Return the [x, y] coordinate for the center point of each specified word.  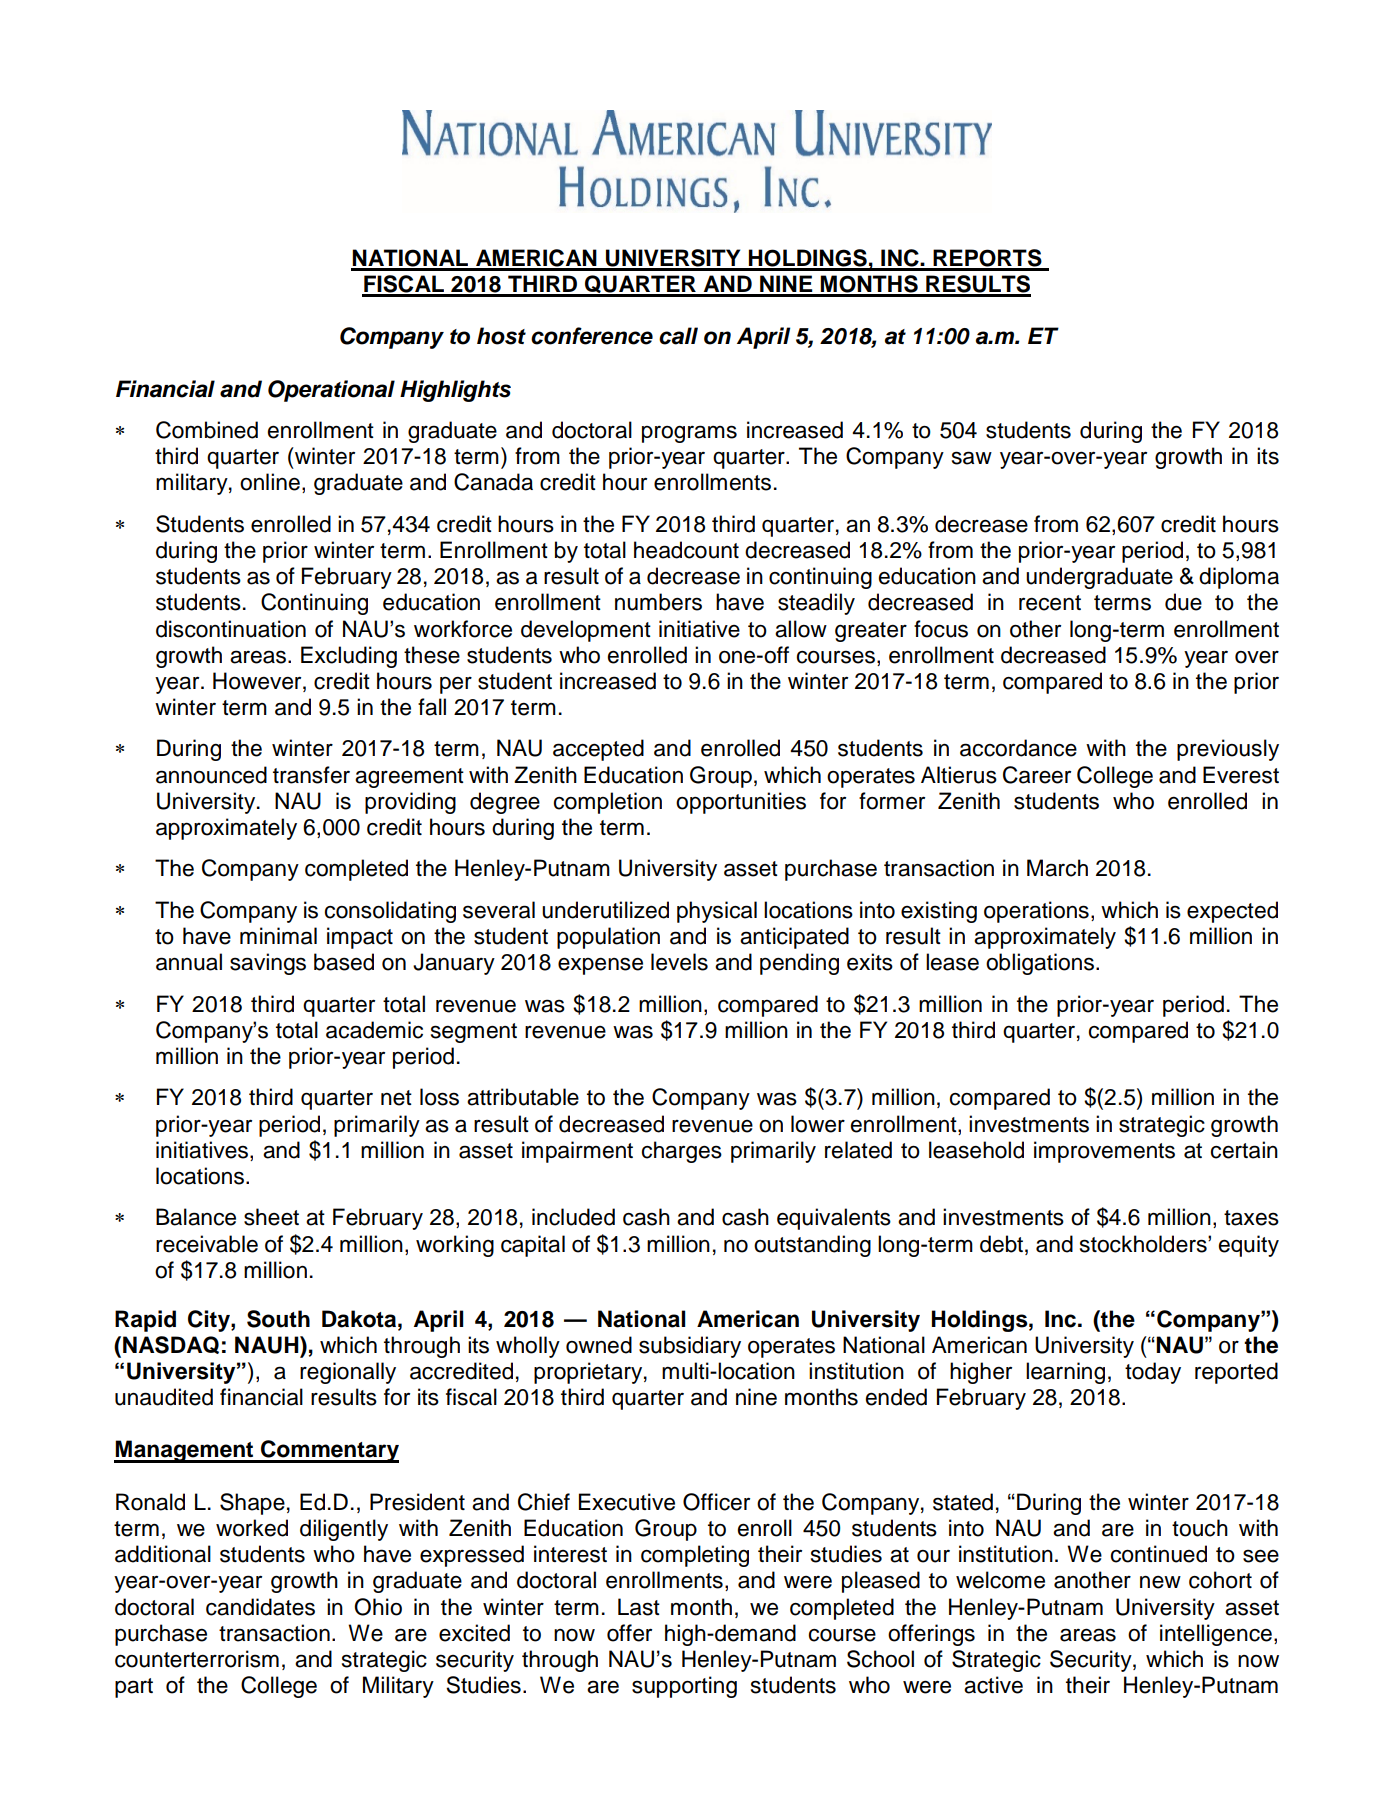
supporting [684, 1687]
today [1153, 1373]
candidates [260, 1607]
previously [1228, 750]
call [678, 336]
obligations [1040, 964]
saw [972, 458]
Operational [331, 391]
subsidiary [690, 1347]
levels [679, 962]
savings [268, 964]
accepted [598, 750]
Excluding [349, 657]
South [278, 1319]
